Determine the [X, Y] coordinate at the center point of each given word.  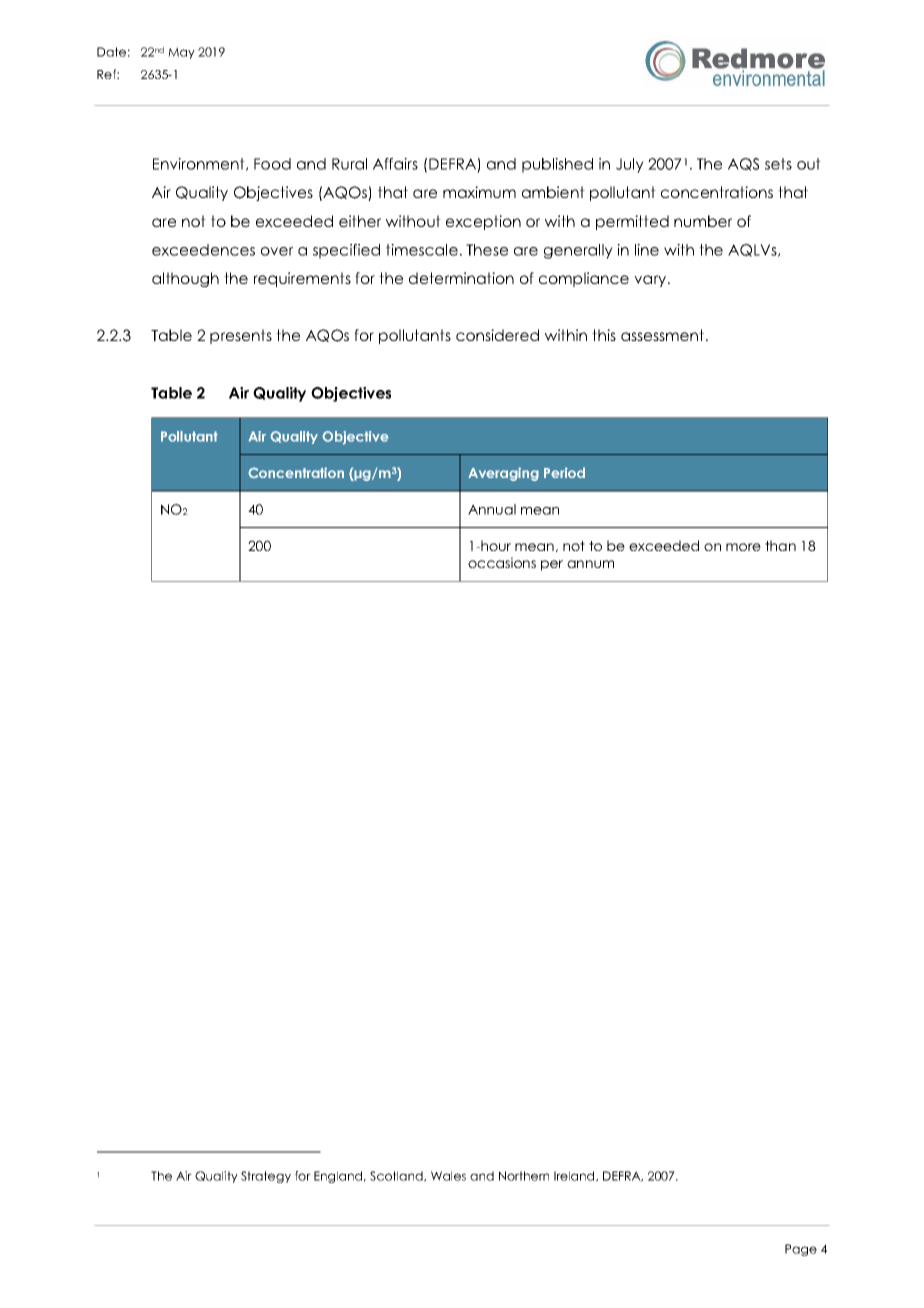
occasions [502, 562]
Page [801, 1250]
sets [778, 164]
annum [590, 564]
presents [241, 336]
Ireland [575, 1176]
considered [497, 335]
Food [272, 164]
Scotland [397, 1176]
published [557, 165]
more [743, 547]
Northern [524, 1176]
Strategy [266, 1177]
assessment [662, 335]
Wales [448, 1176]
